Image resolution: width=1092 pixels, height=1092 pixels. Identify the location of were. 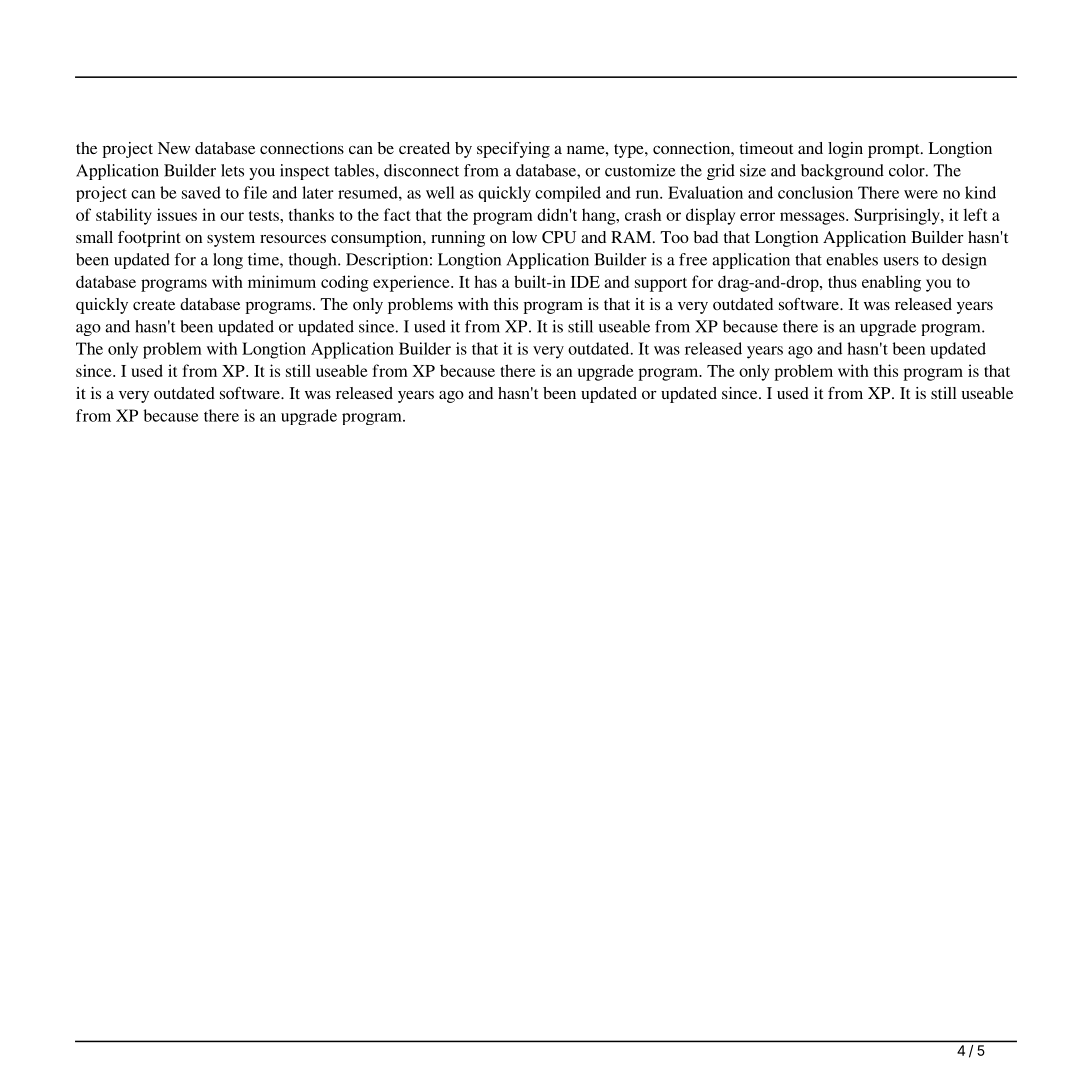
(921, 194).
